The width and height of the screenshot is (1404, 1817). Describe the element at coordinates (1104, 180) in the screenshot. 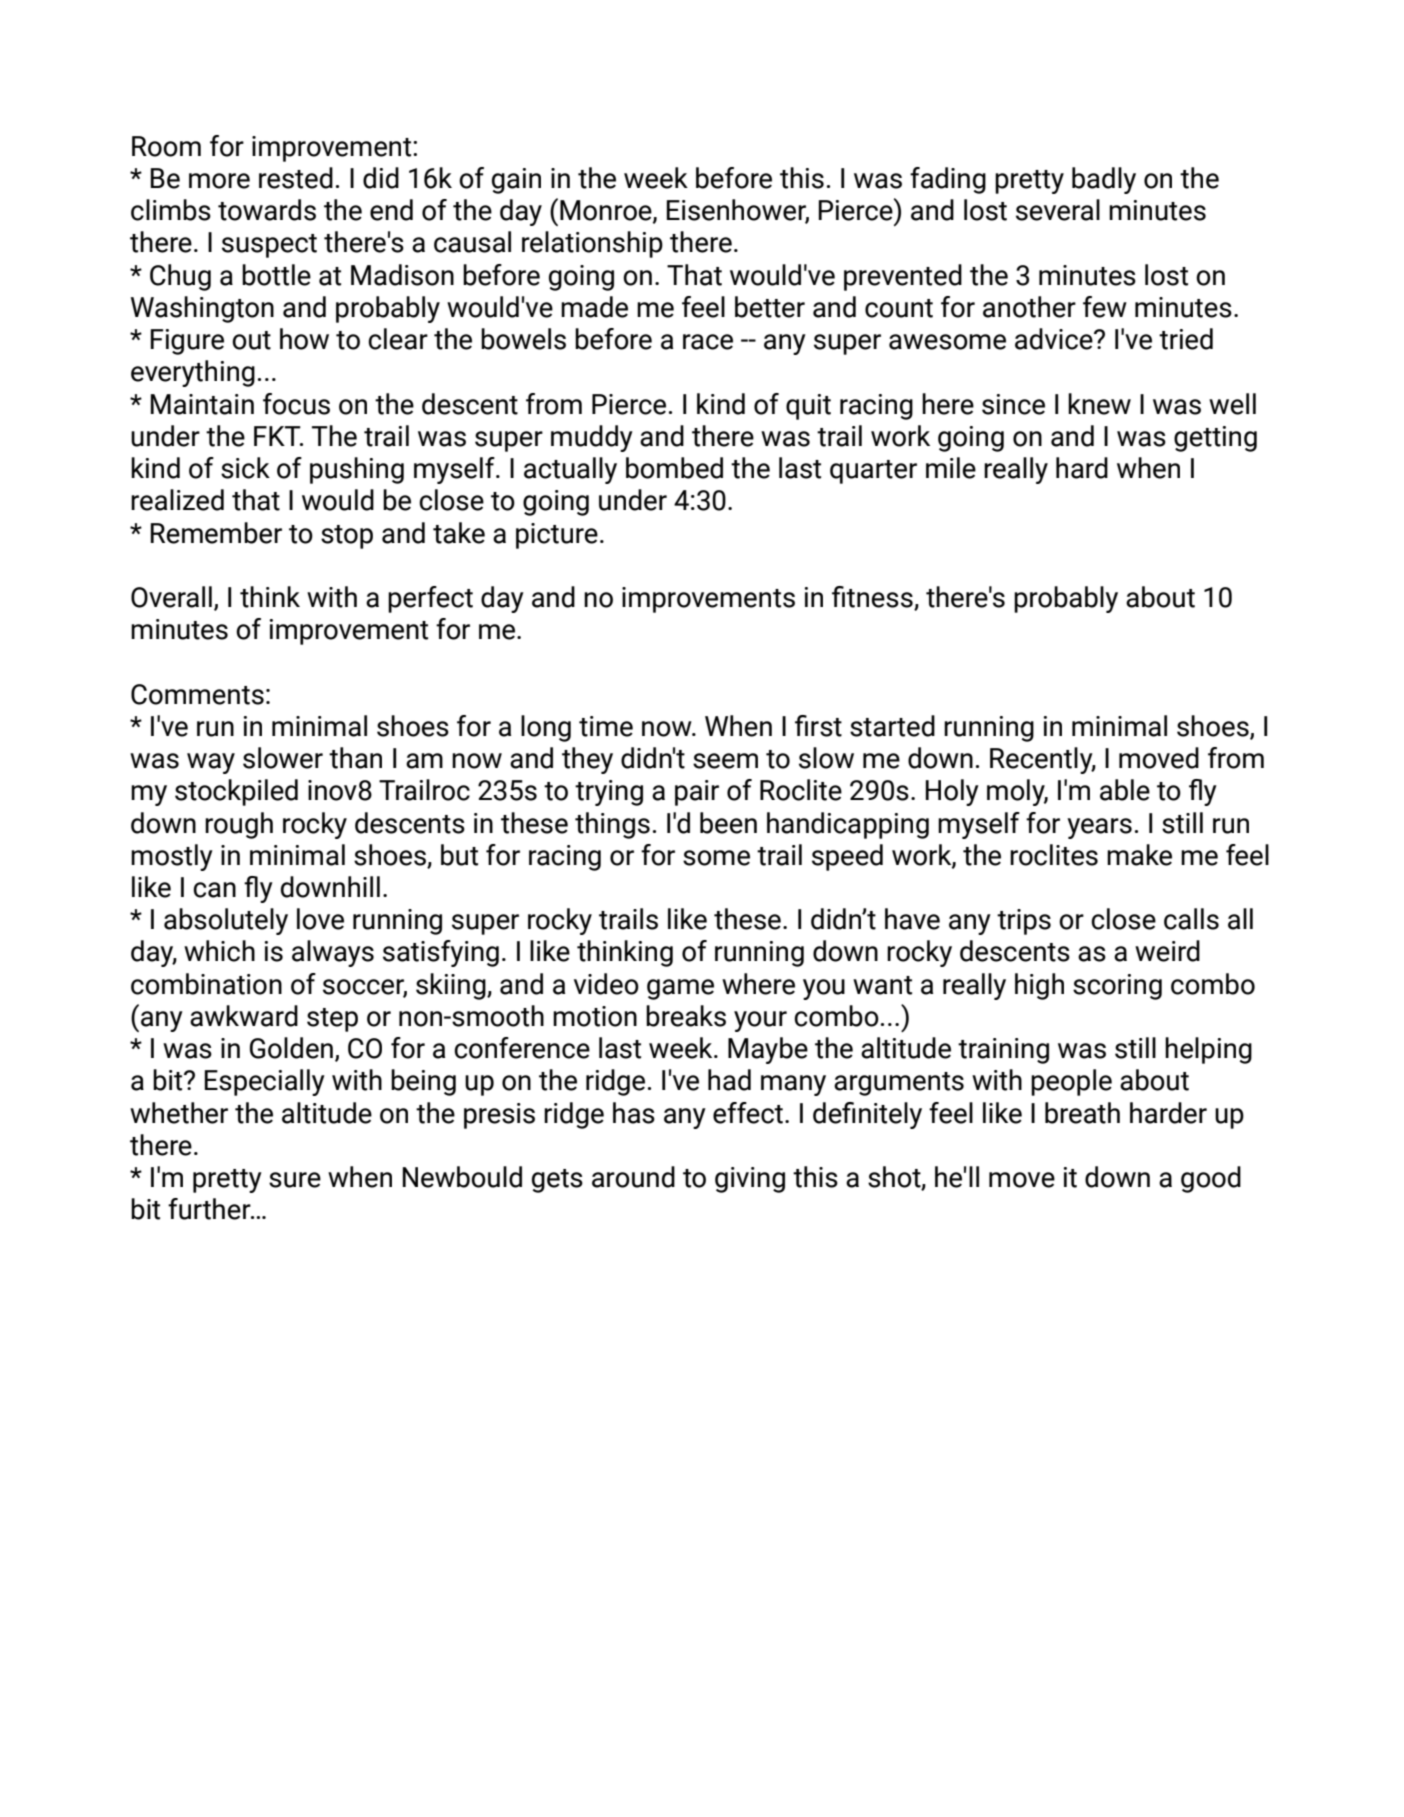

I see `badly` at that location.
